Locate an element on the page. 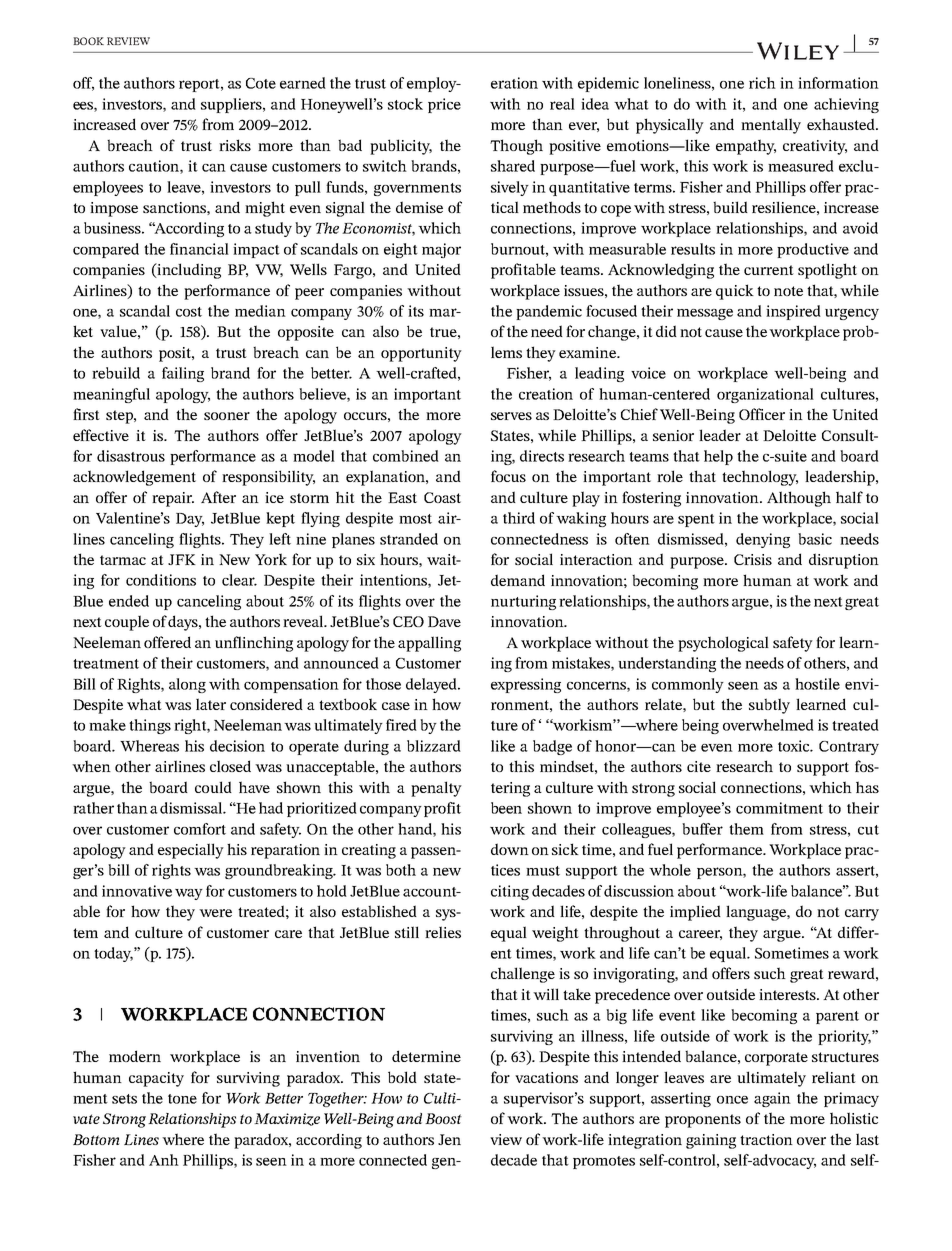 Image resolution: width=952 pixels, height=1251 pixels. could is located at coordinates (213, 787).
